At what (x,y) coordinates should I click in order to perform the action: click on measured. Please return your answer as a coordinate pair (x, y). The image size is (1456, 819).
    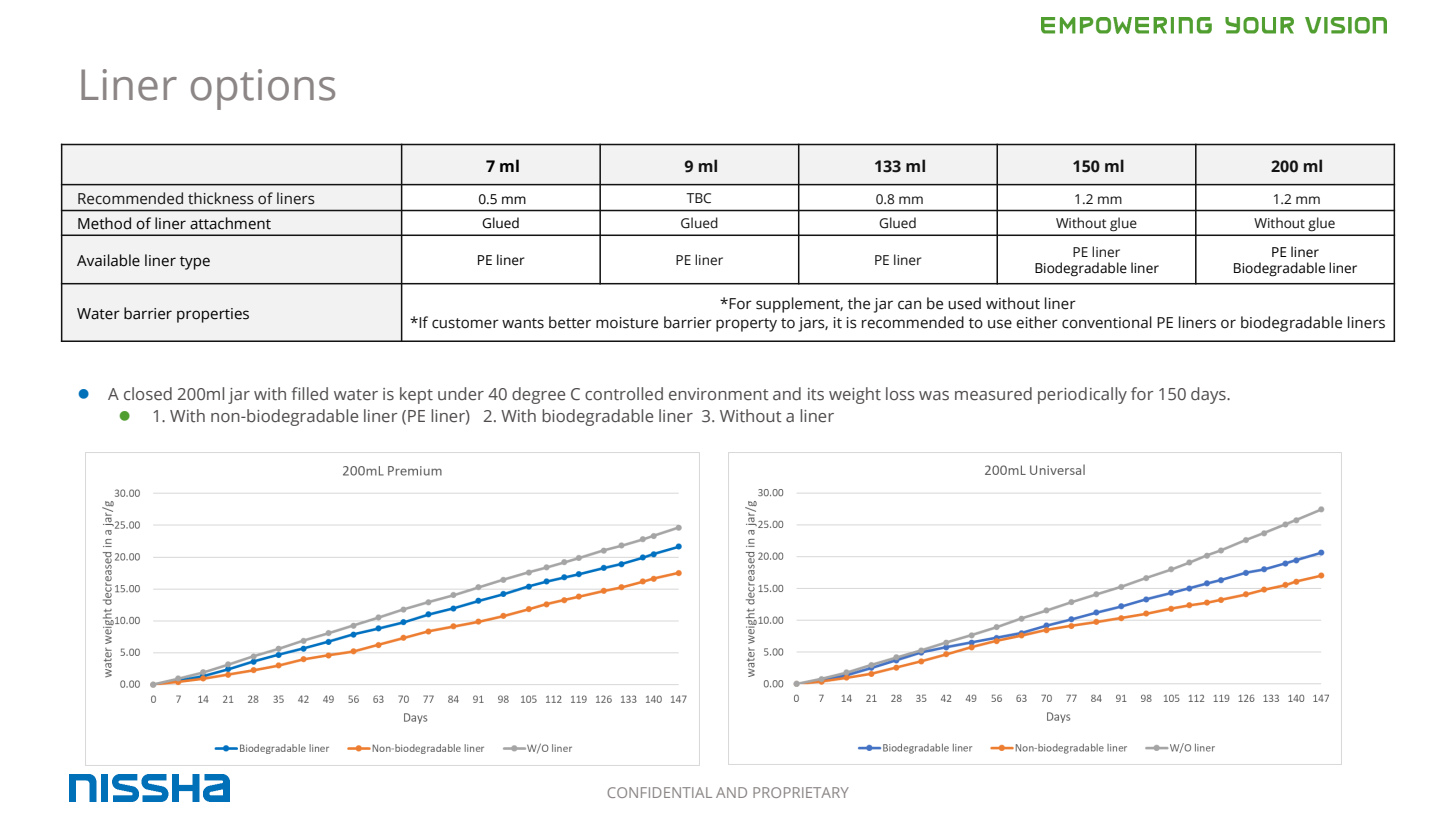
    Looking at the image, I should click on (993, 394).
